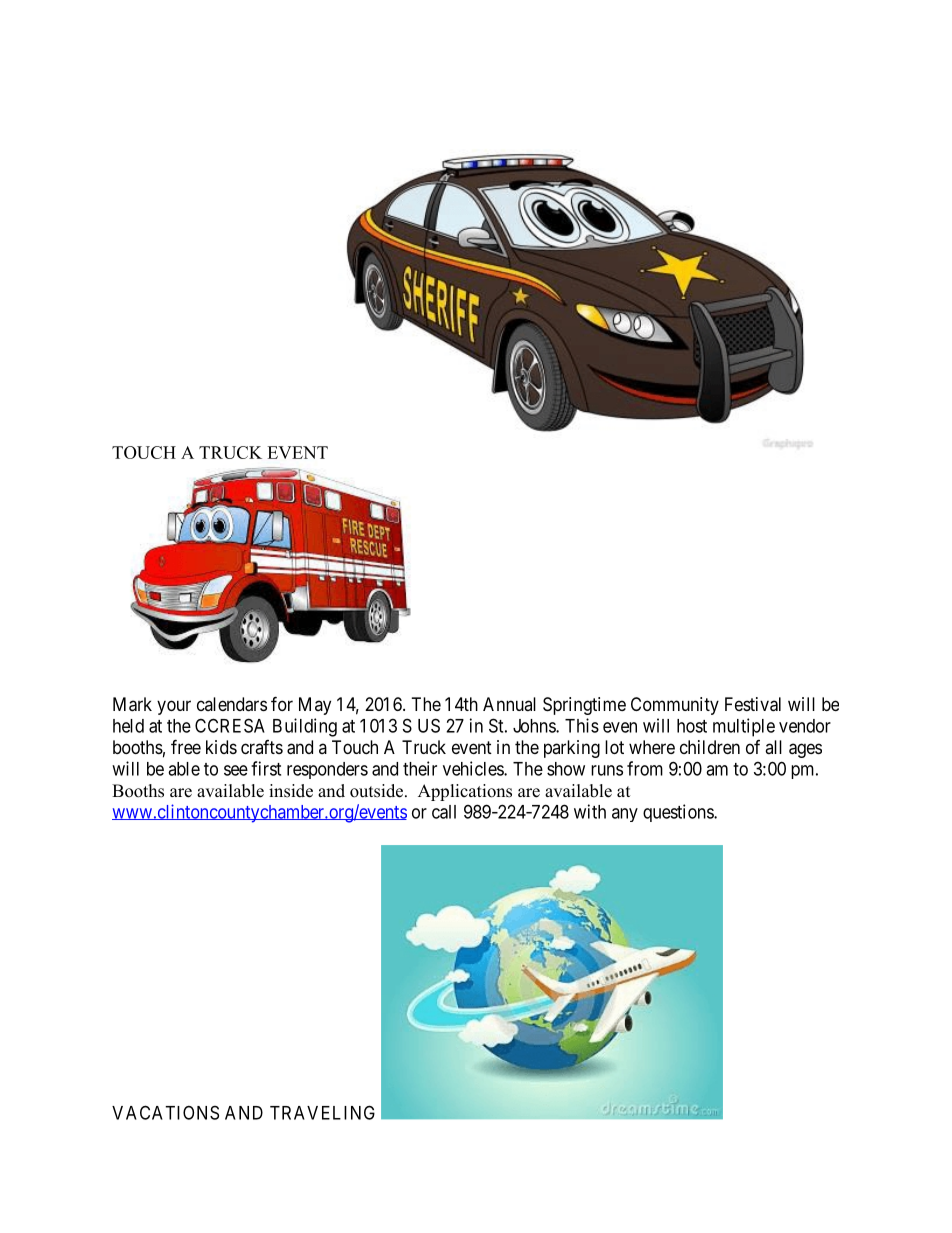  What do you see at coordinates (444, 812) in the screenshot?
I see `call` at bounding box center [444, 812].
